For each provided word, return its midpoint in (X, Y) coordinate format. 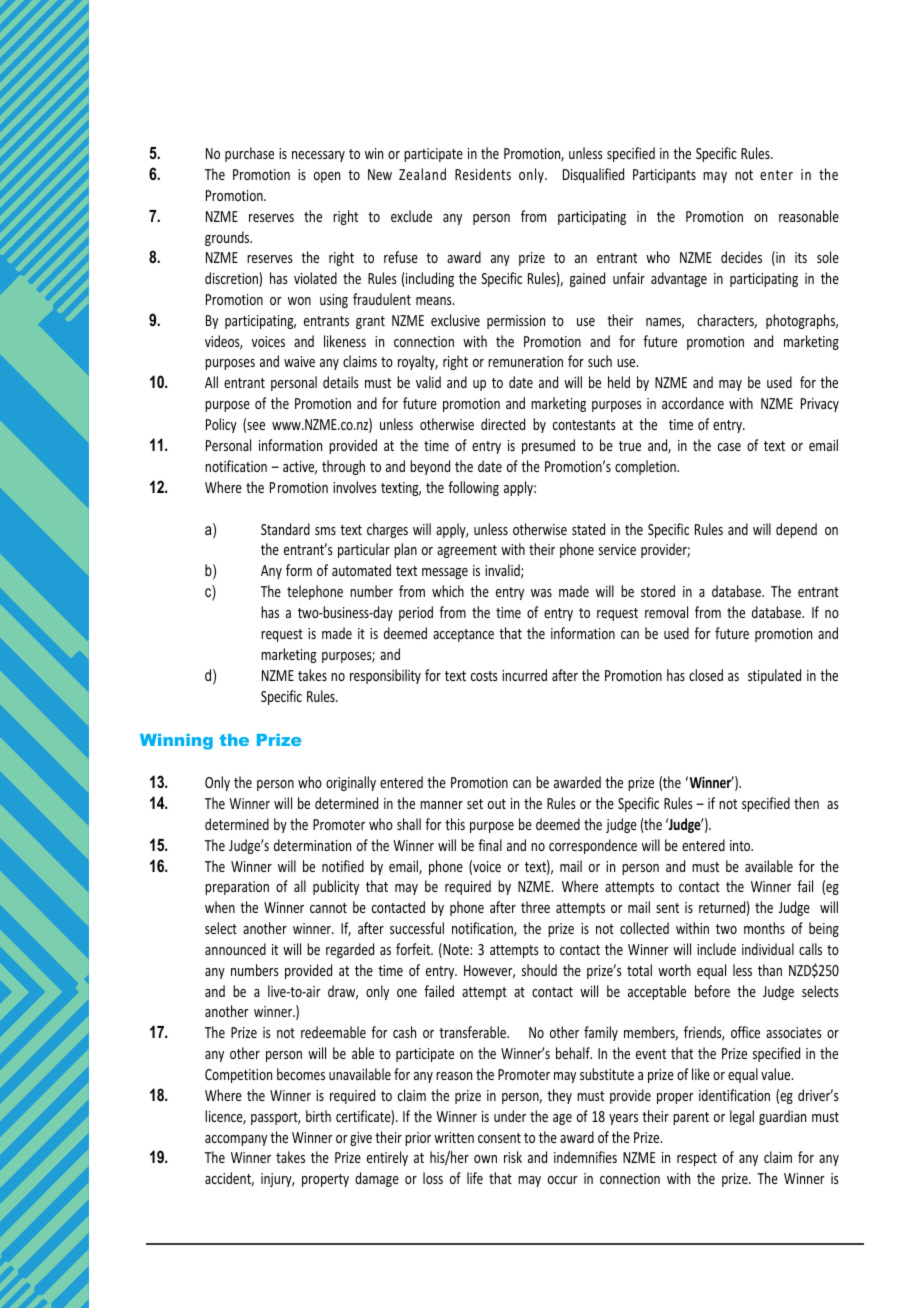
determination (312, 845)
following (473, 488)
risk (513, 1157)
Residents (483, 174)
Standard (285, 529)
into (741, 845)
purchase (249, 154)
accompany (236, 1140)
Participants (664, 176)
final (490, 845)
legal (742, 1117)
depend (796, 530)
